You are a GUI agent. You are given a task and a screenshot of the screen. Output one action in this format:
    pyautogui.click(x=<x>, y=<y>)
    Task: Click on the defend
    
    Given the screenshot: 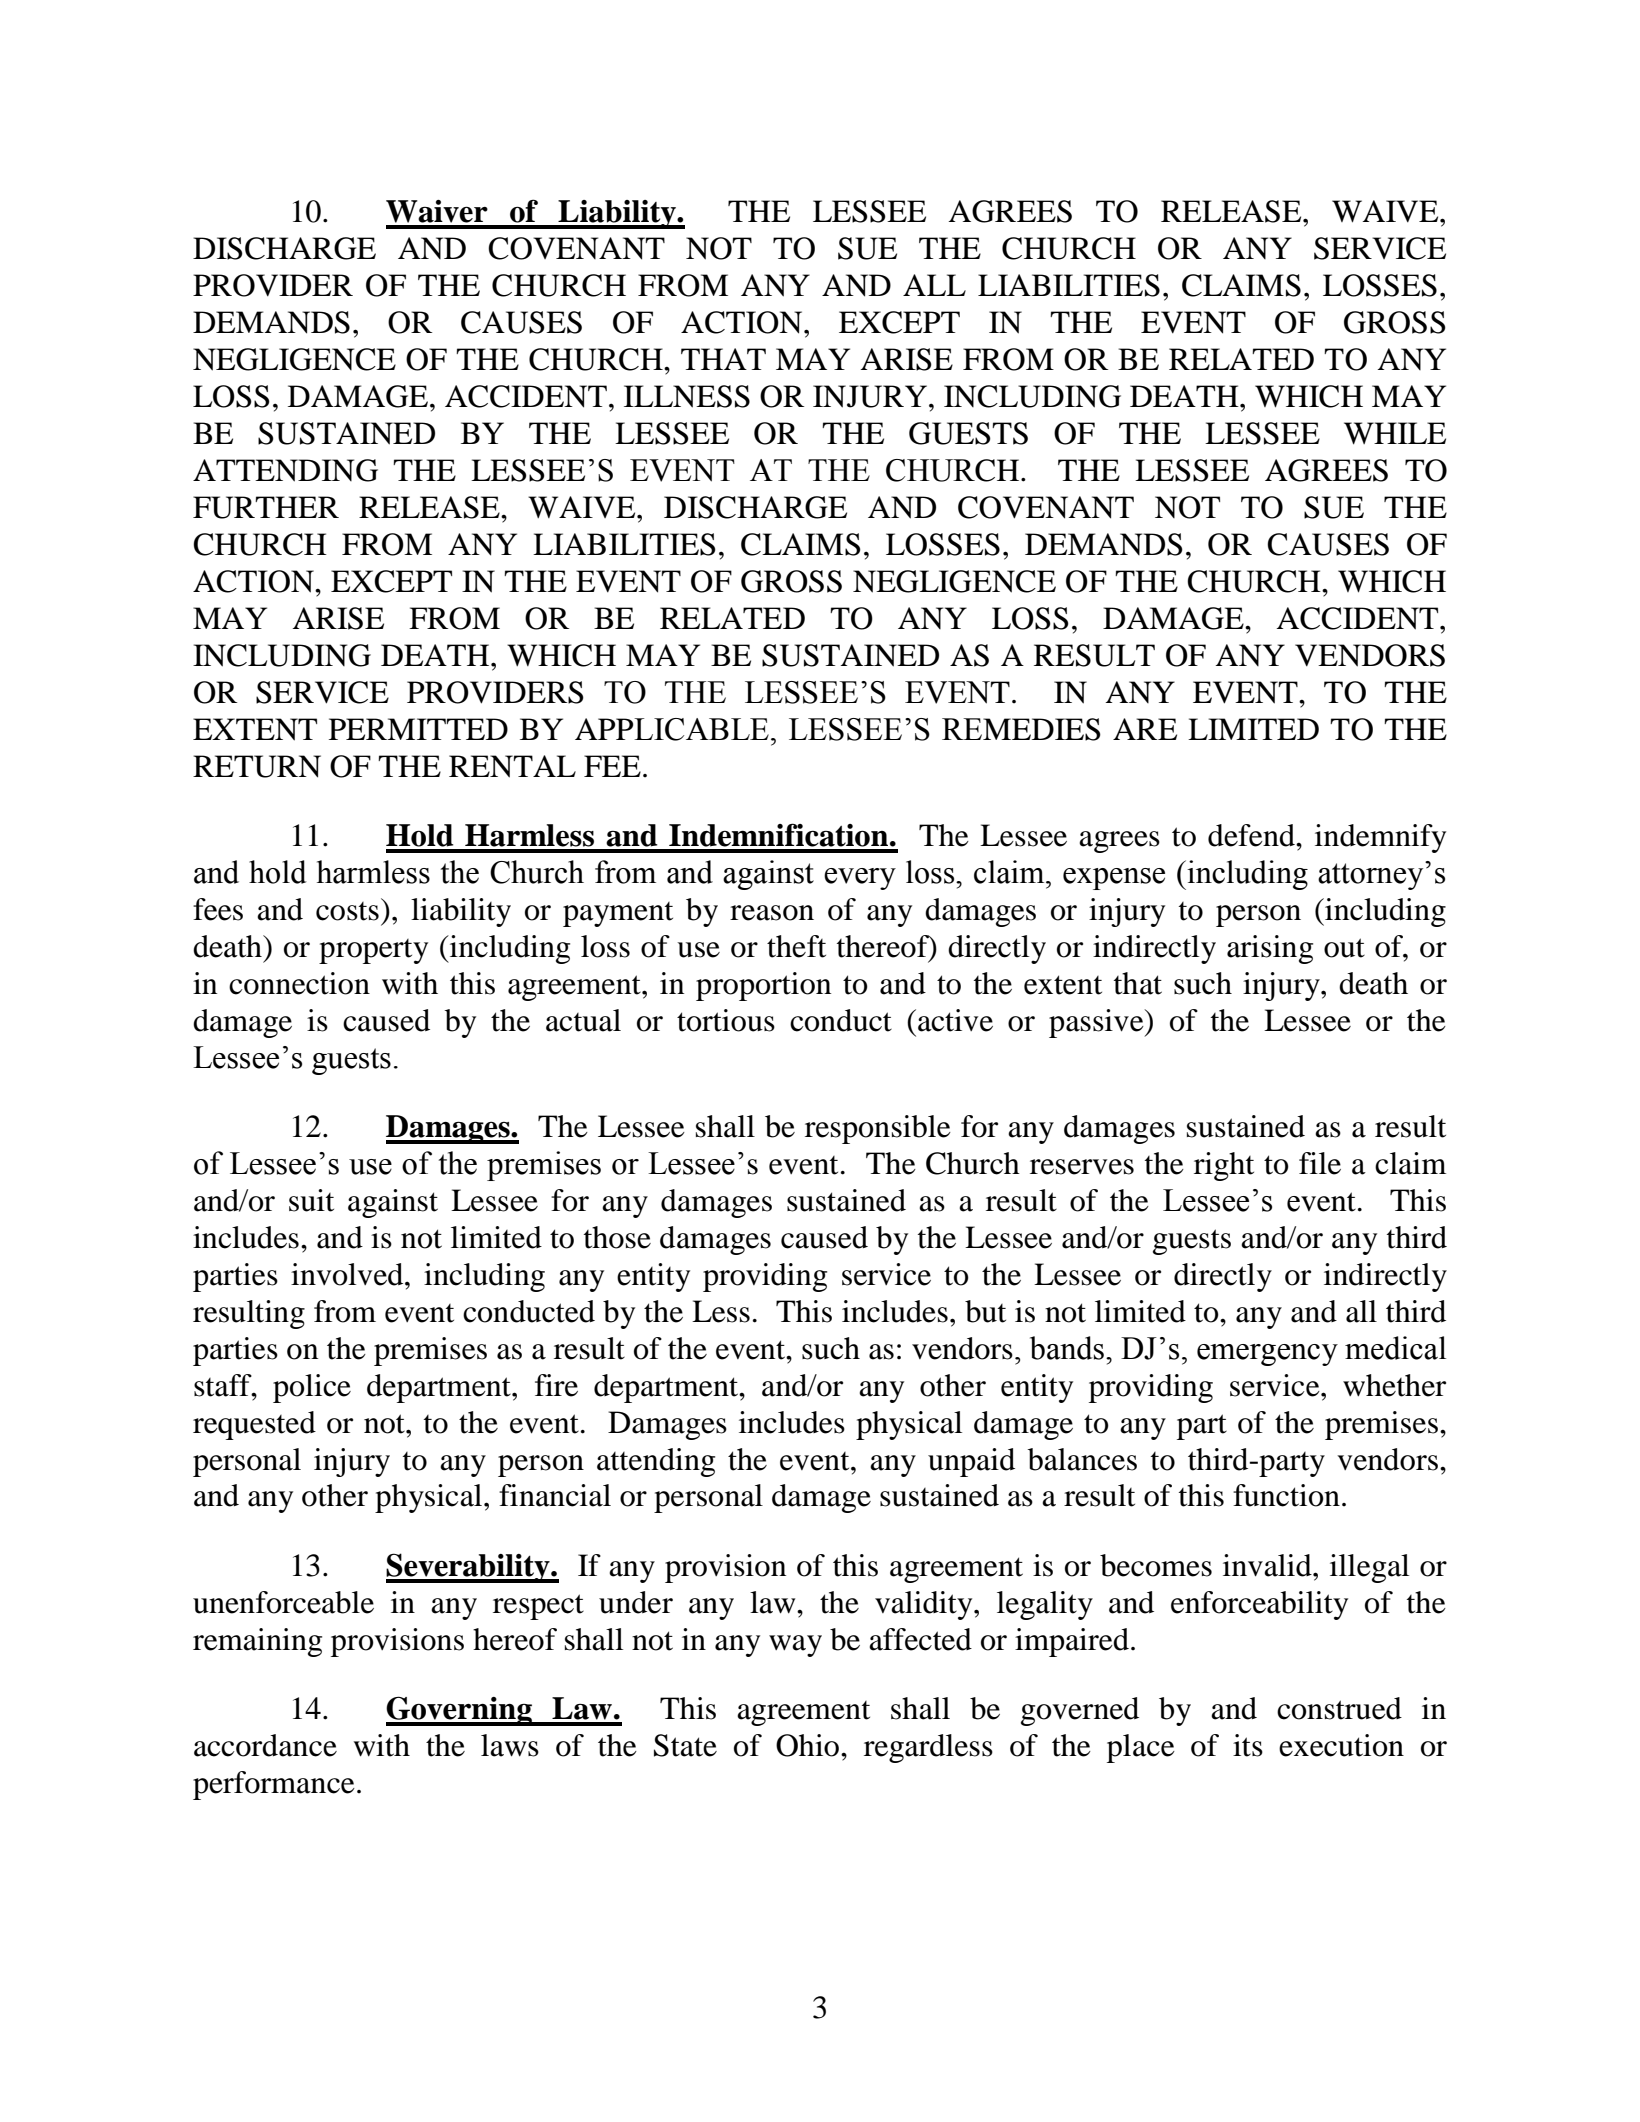 What is the action you would take?
    pyautogui.click(x=1252, y=835)
